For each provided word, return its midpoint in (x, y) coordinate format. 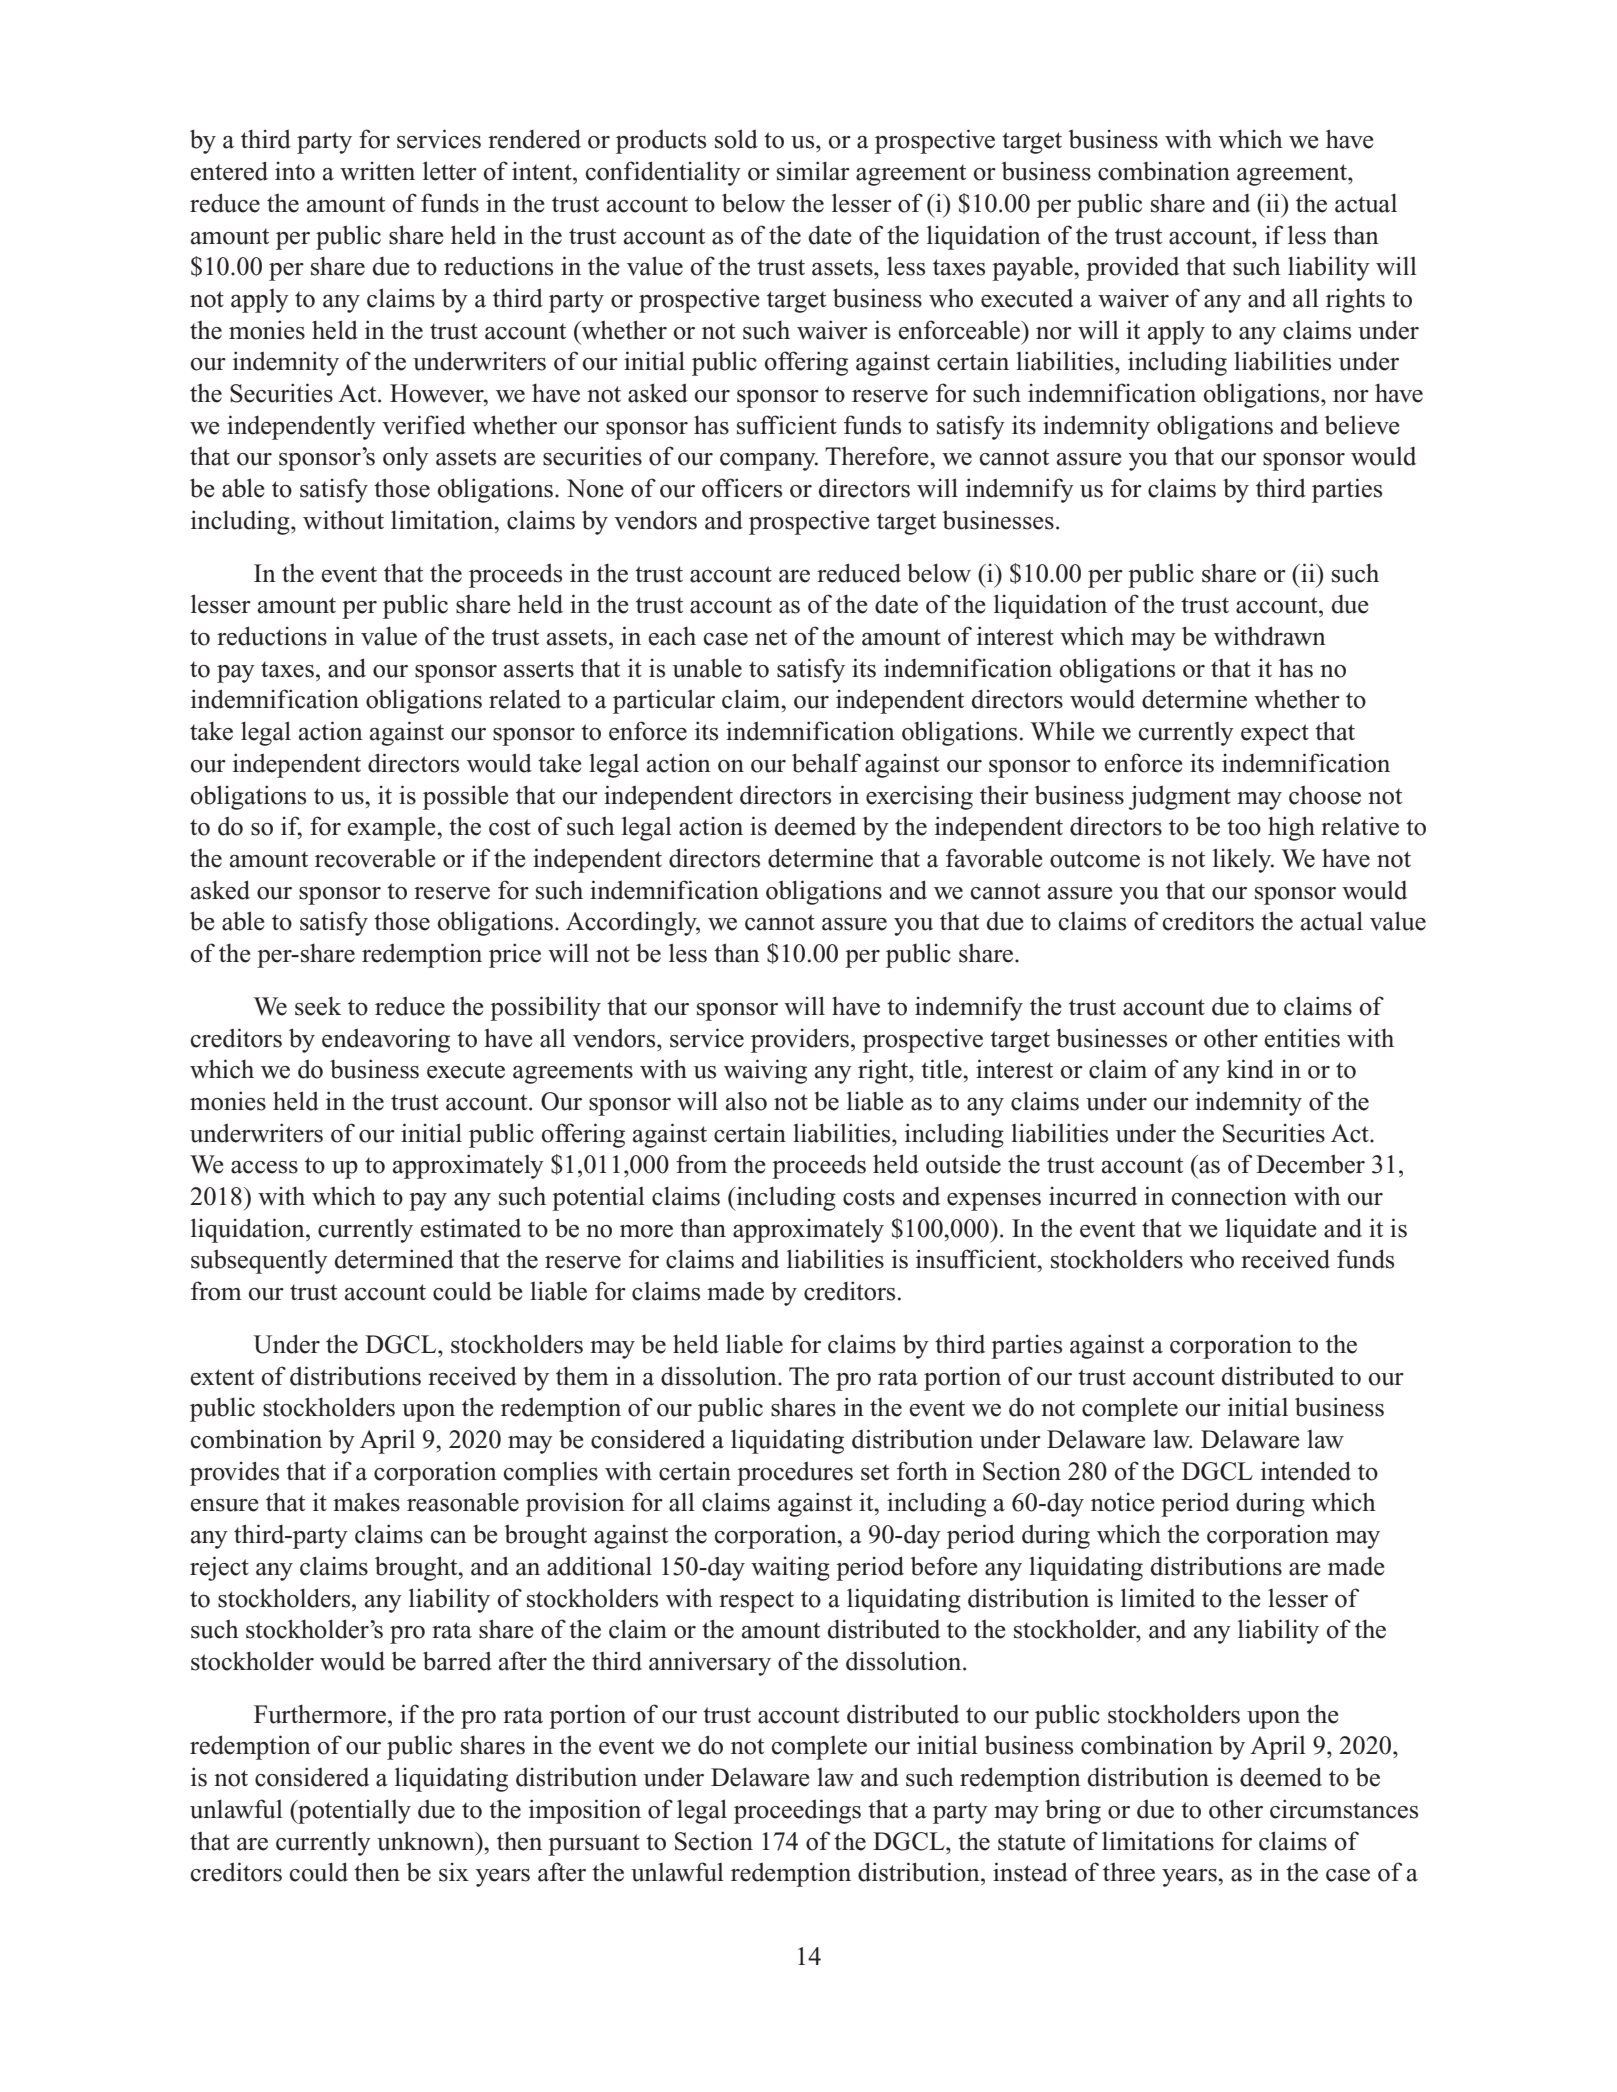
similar (813, 171)
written (377, 171)
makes (366, 1502)
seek (318, 1006)
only (406, 459)
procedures (795, 1473)
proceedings (797, 1811)
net (771, 637)
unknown (427, 1841)
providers (800, 1040)
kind (1250, 1069)
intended (1306, 1471)
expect (1275, 735)
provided (1132, 268)
